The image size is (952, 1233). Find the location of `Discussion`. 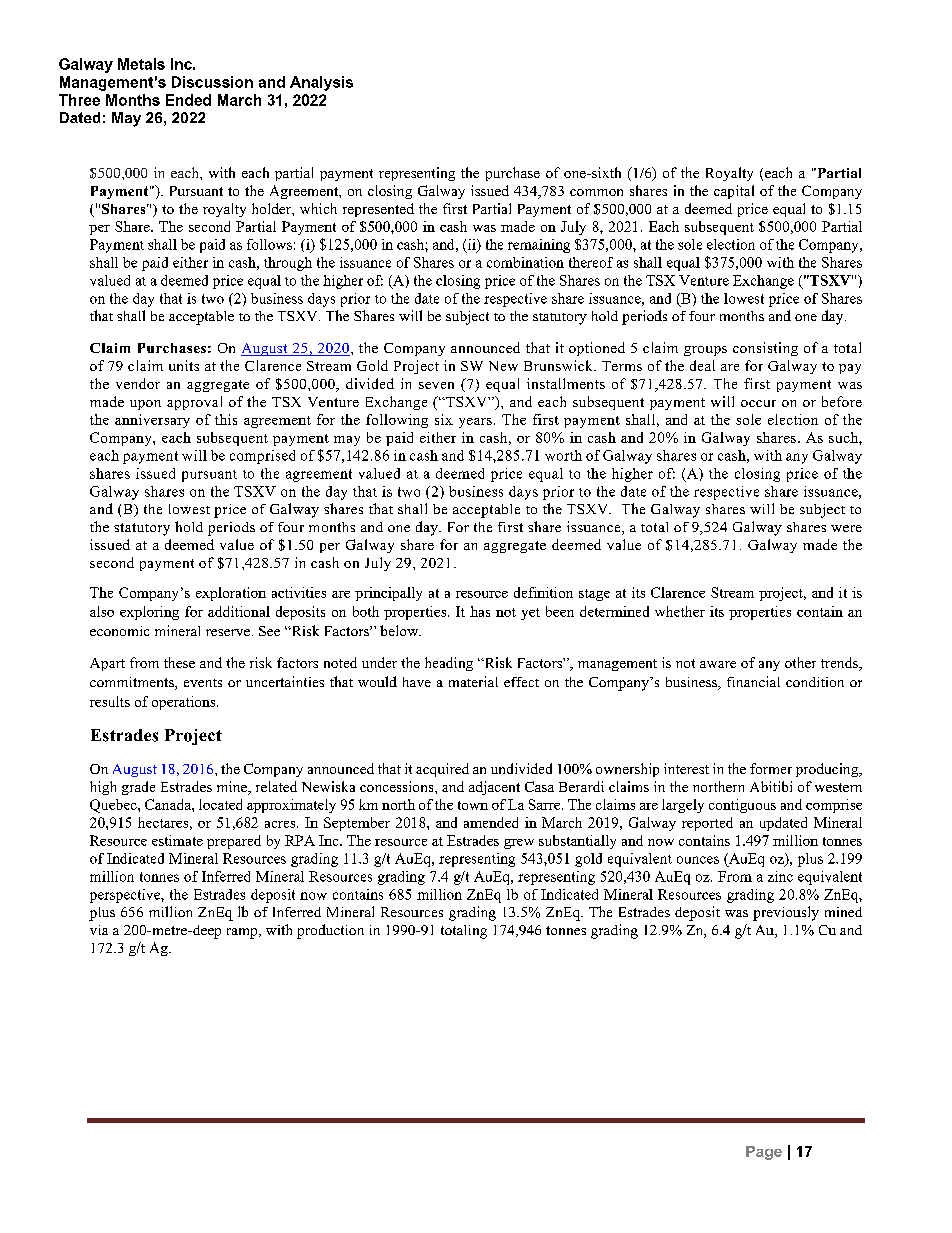

Discussion is located at coordinates (212, 82).
